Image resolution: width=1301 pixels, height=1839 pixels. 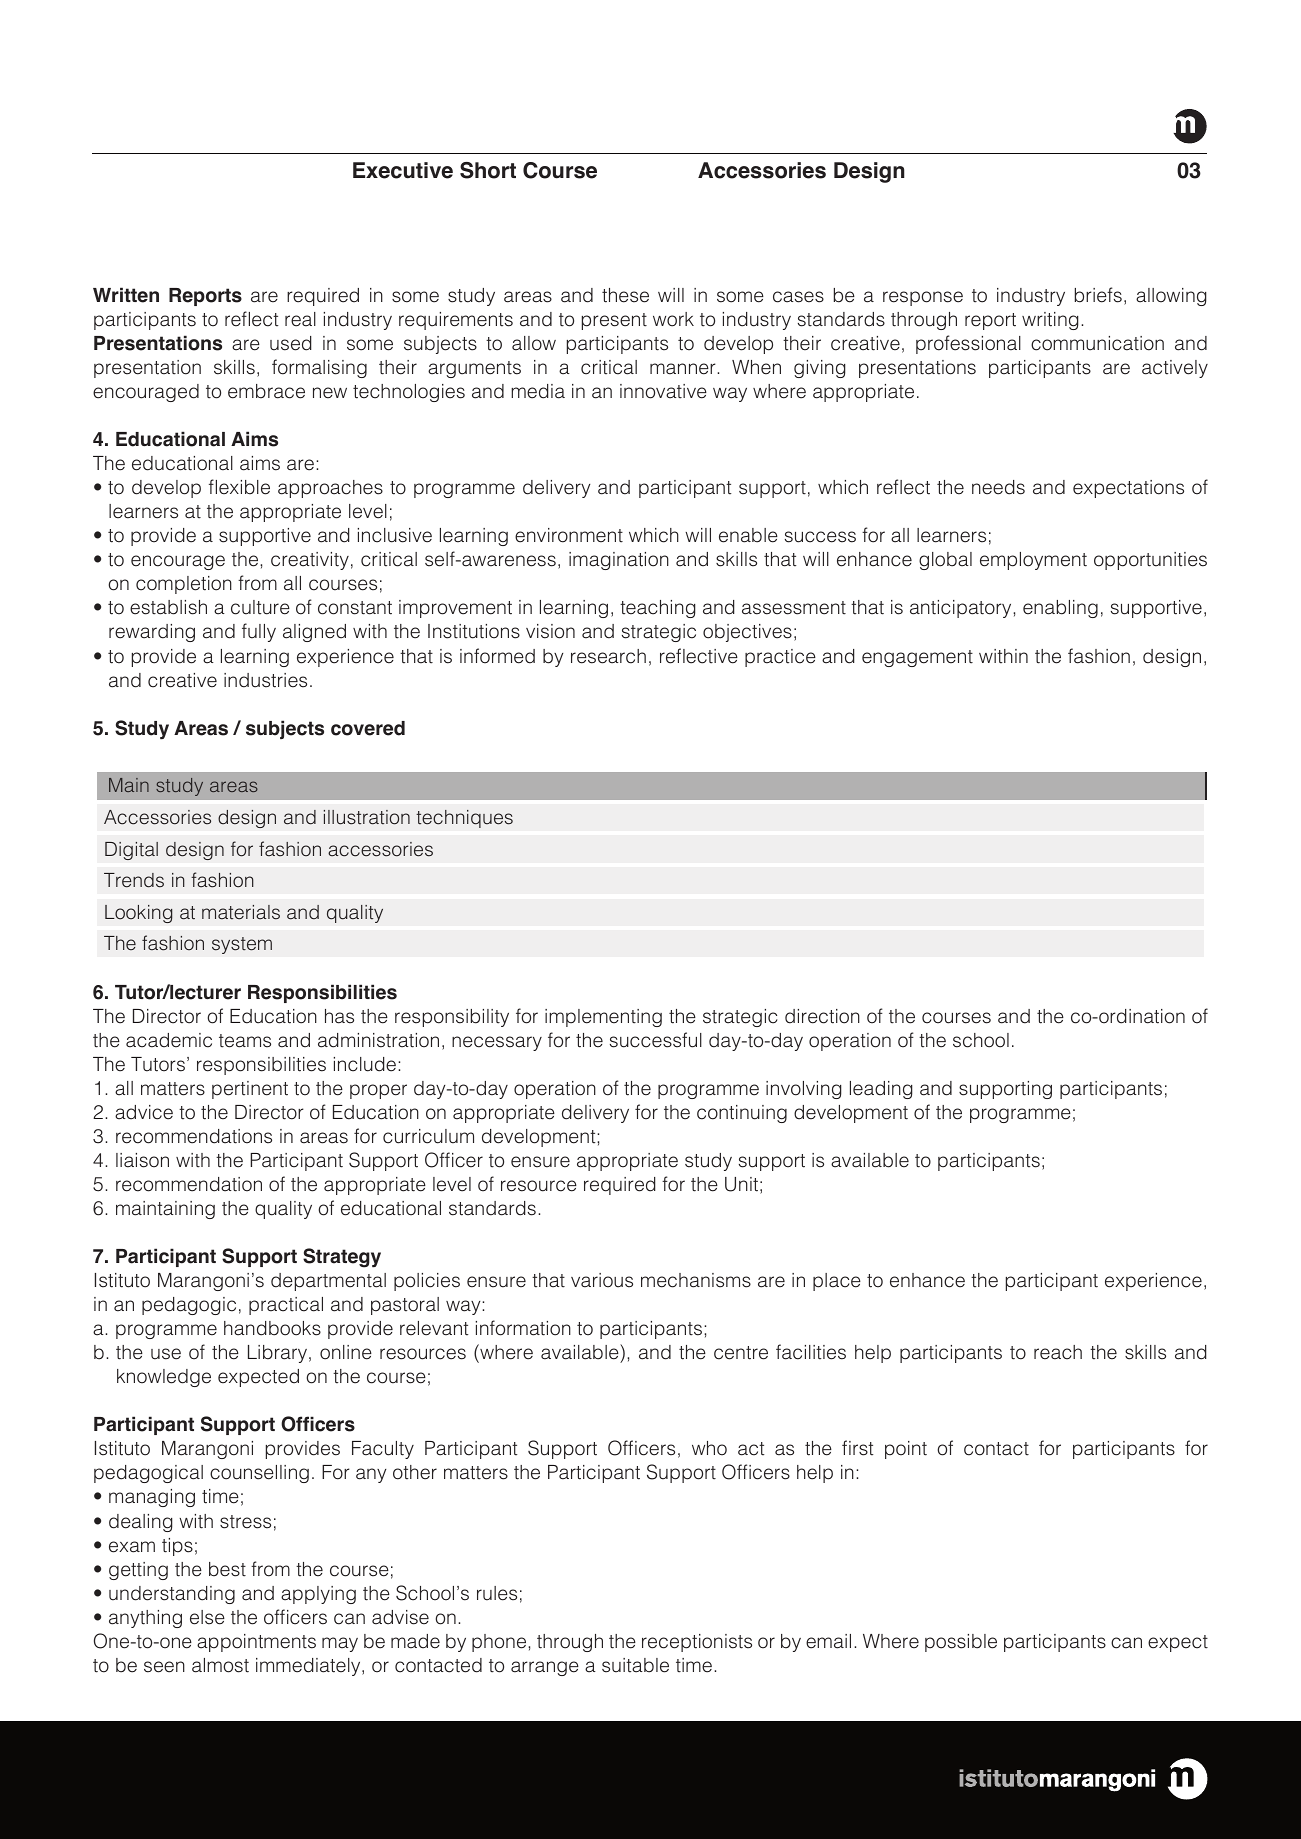 I want to click on pertinent, so click(x=250, y=1090).
